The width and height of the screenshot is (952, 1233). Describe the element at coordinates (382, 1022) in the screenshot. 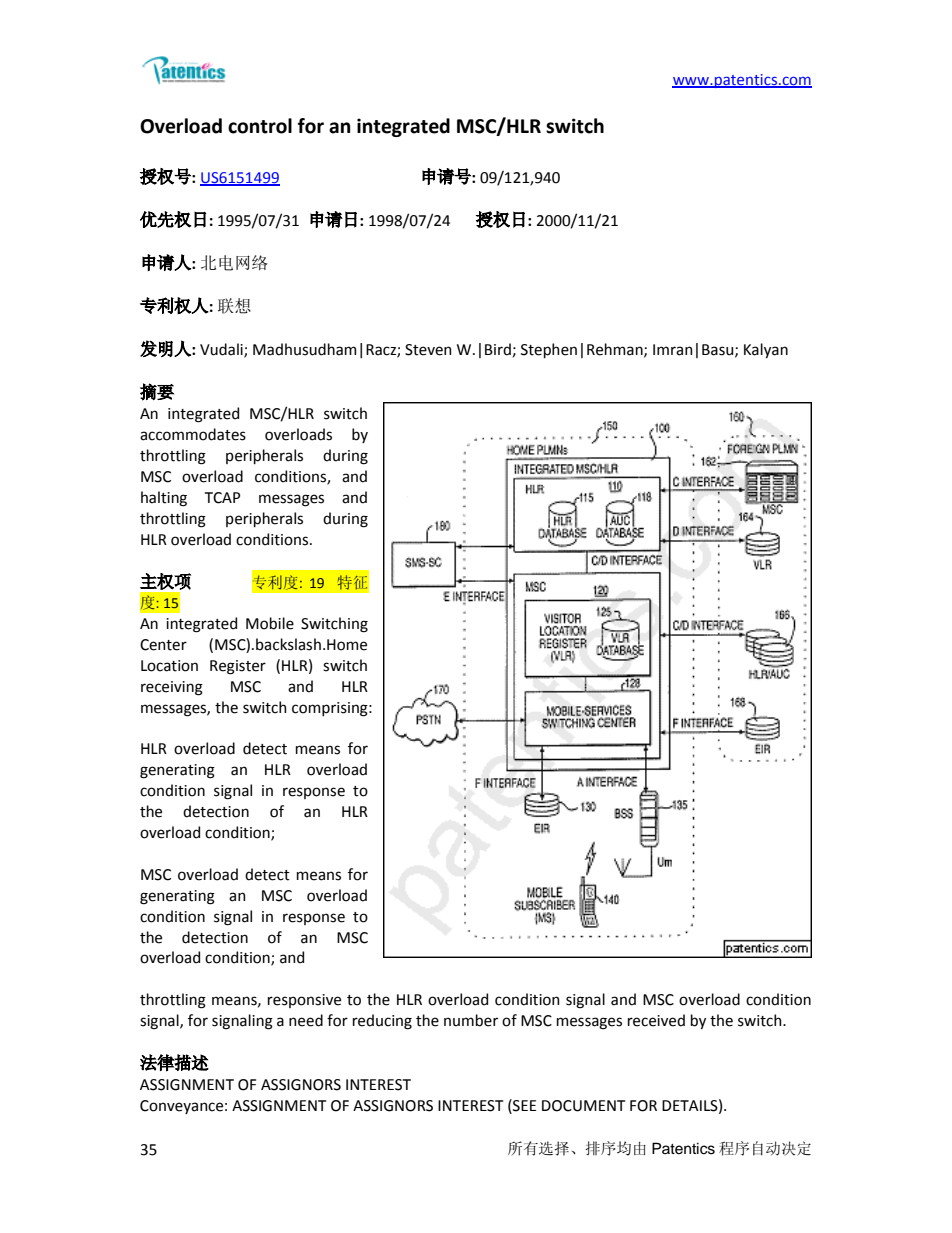

I see `reducing` at that location.
